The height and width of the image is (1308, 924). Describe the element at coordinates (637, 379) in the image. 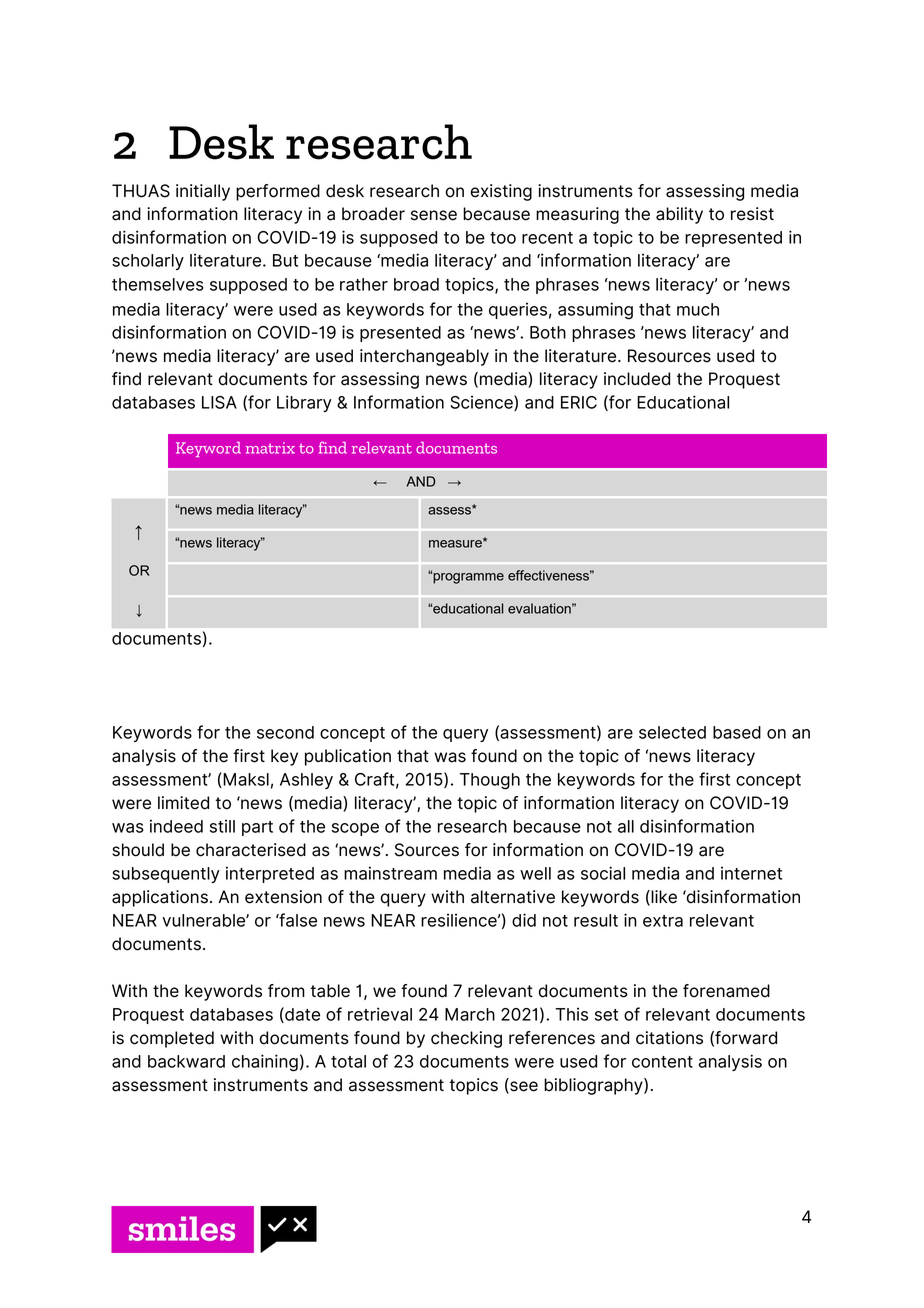

I see `included` at that location.
